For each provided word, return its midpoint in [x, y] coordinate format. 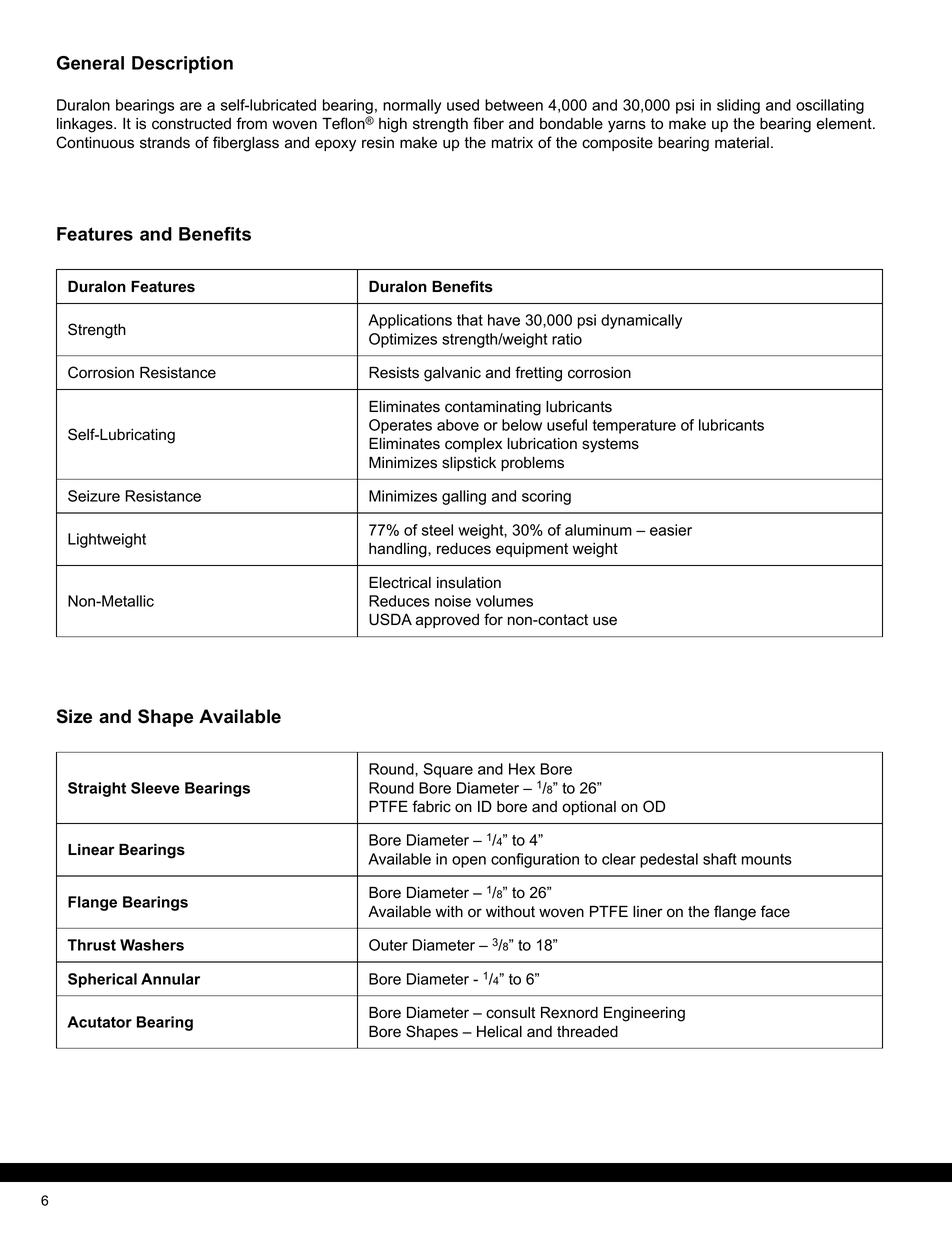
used [463, 105]
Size [74, 716]
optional [589, 808]
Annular [170, 979]
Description [182, 65]
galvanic [452, 374]
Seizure [94, 496]
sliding [738, 106]
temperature [634, 427]
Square [448, 770]
